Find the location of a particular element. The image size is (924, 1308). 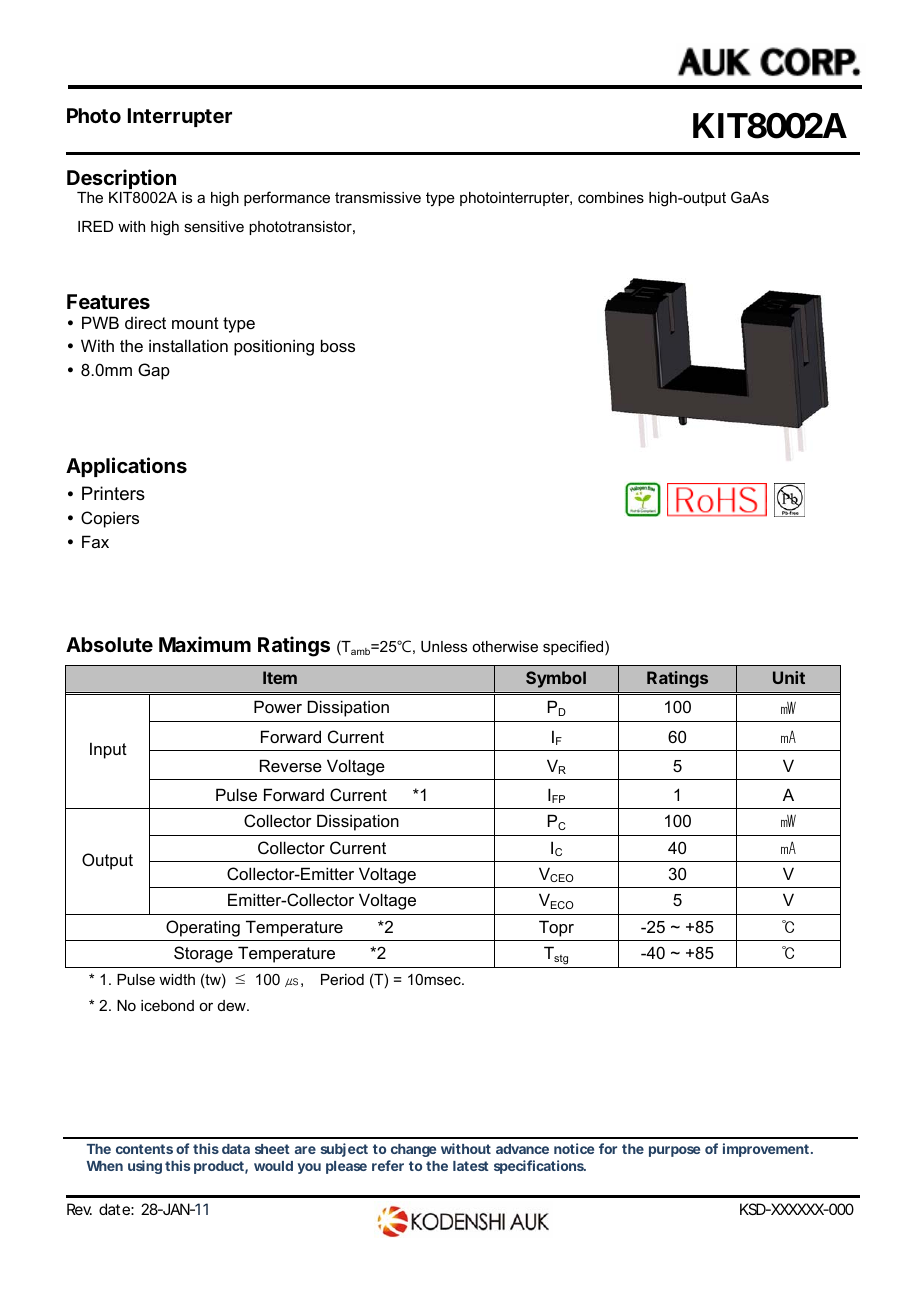

performance is located at coordinates (287, 198).
